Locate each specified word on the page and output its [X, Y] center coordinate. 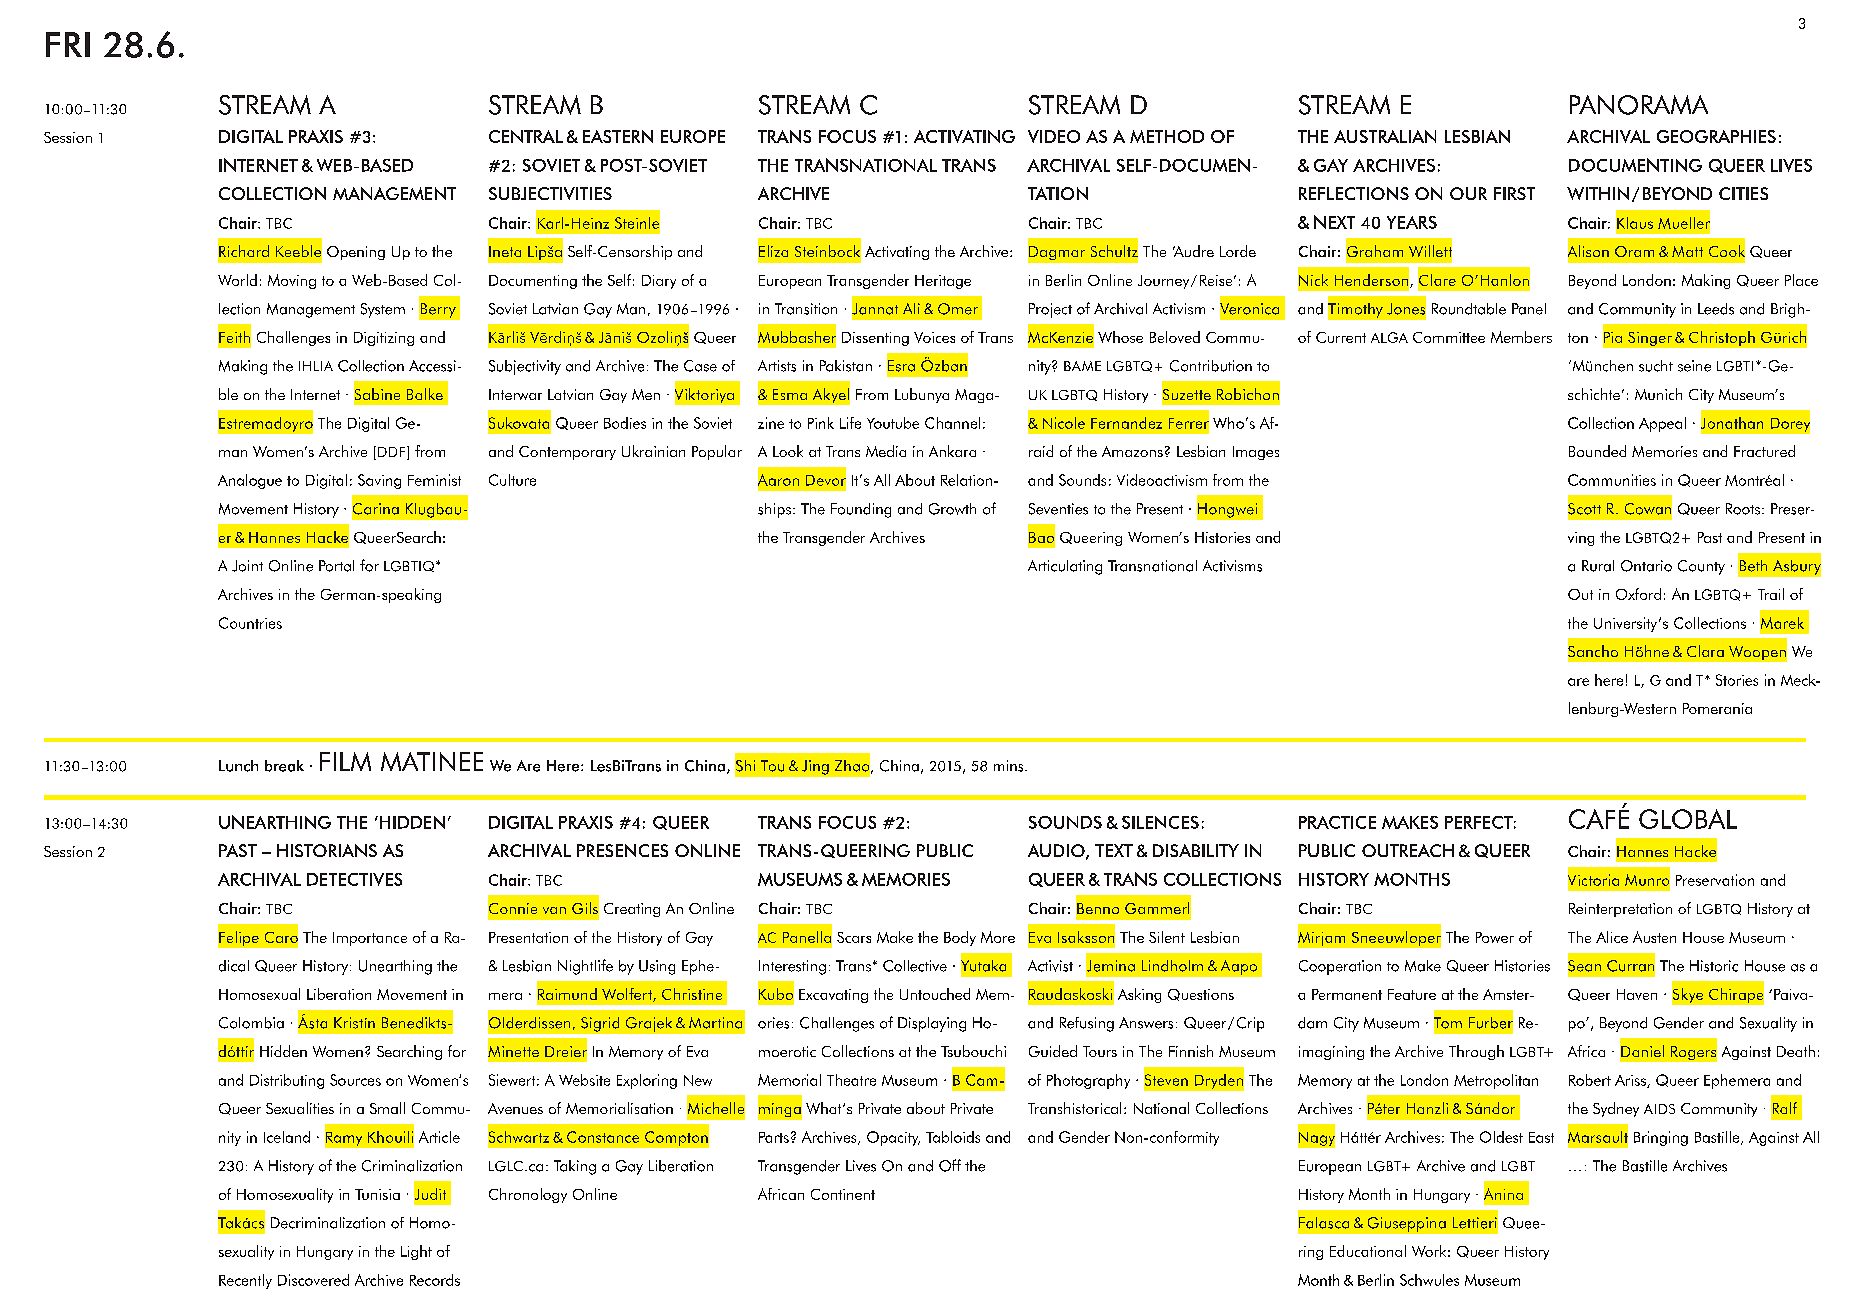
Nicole [1064, 423]
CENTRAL [526, 136]
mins [1010, 766]
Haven [1637, 994]
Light [416, 1252]
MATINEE [432, 761]
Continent [843, 1194]
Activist [1050, 966]
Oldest [1501, 1137]
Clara [1705, 651]
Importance [370, 939]
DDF [393, 453]
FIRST [1514, 193]
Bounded [1597, 451]
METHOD [1167, 136]
